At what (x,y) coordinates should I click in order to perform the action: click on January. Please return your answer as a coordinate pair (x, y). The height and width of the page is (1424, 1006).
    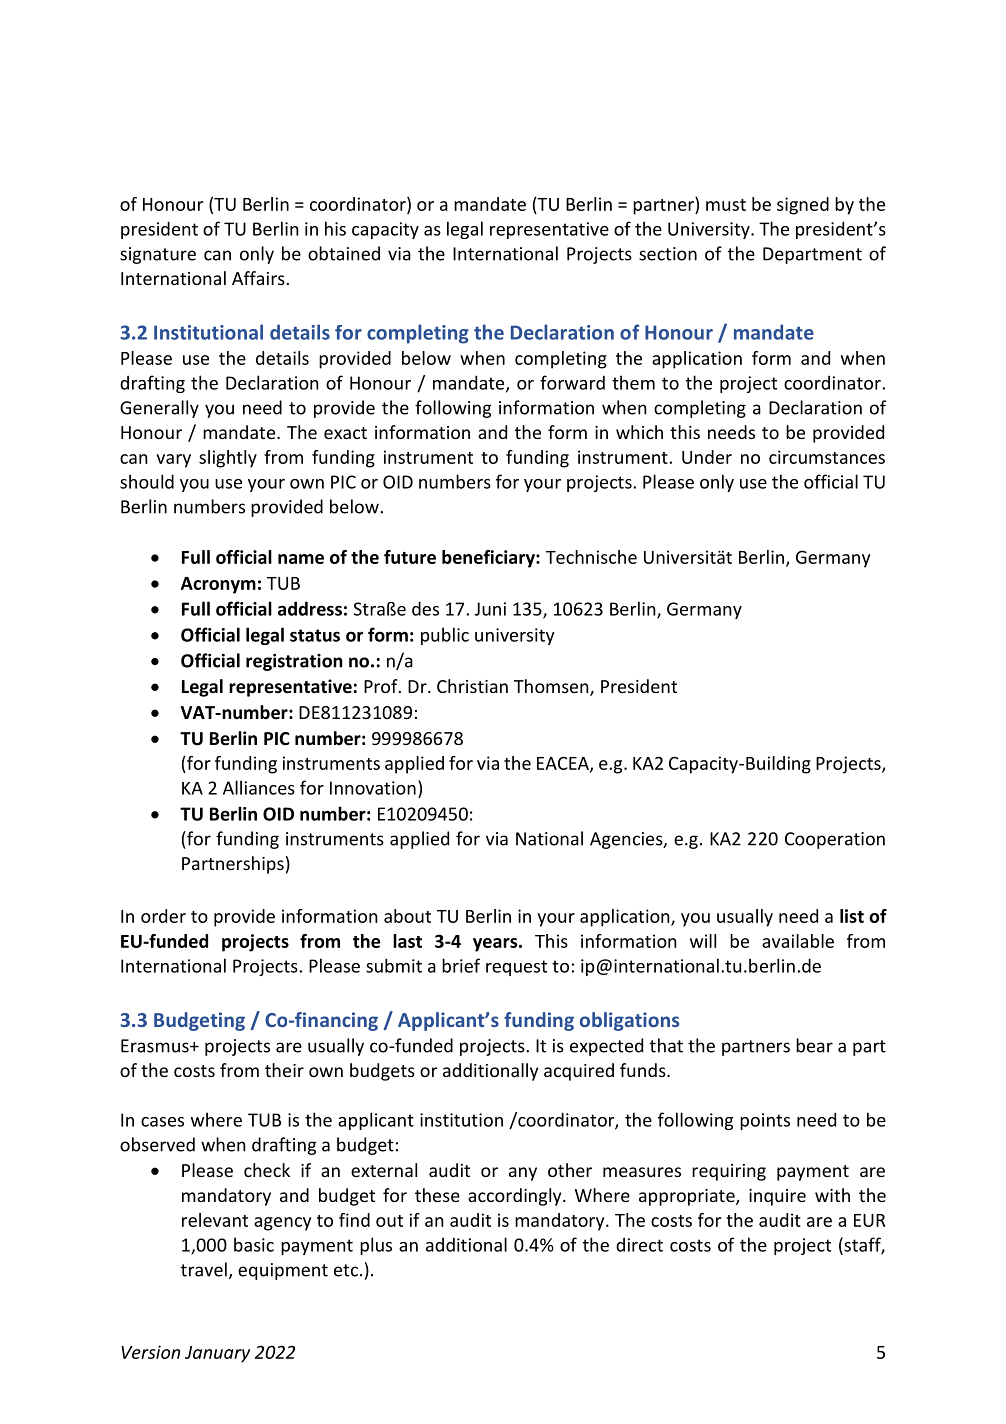
    Looking at the image, I should click on (217, 1354).
